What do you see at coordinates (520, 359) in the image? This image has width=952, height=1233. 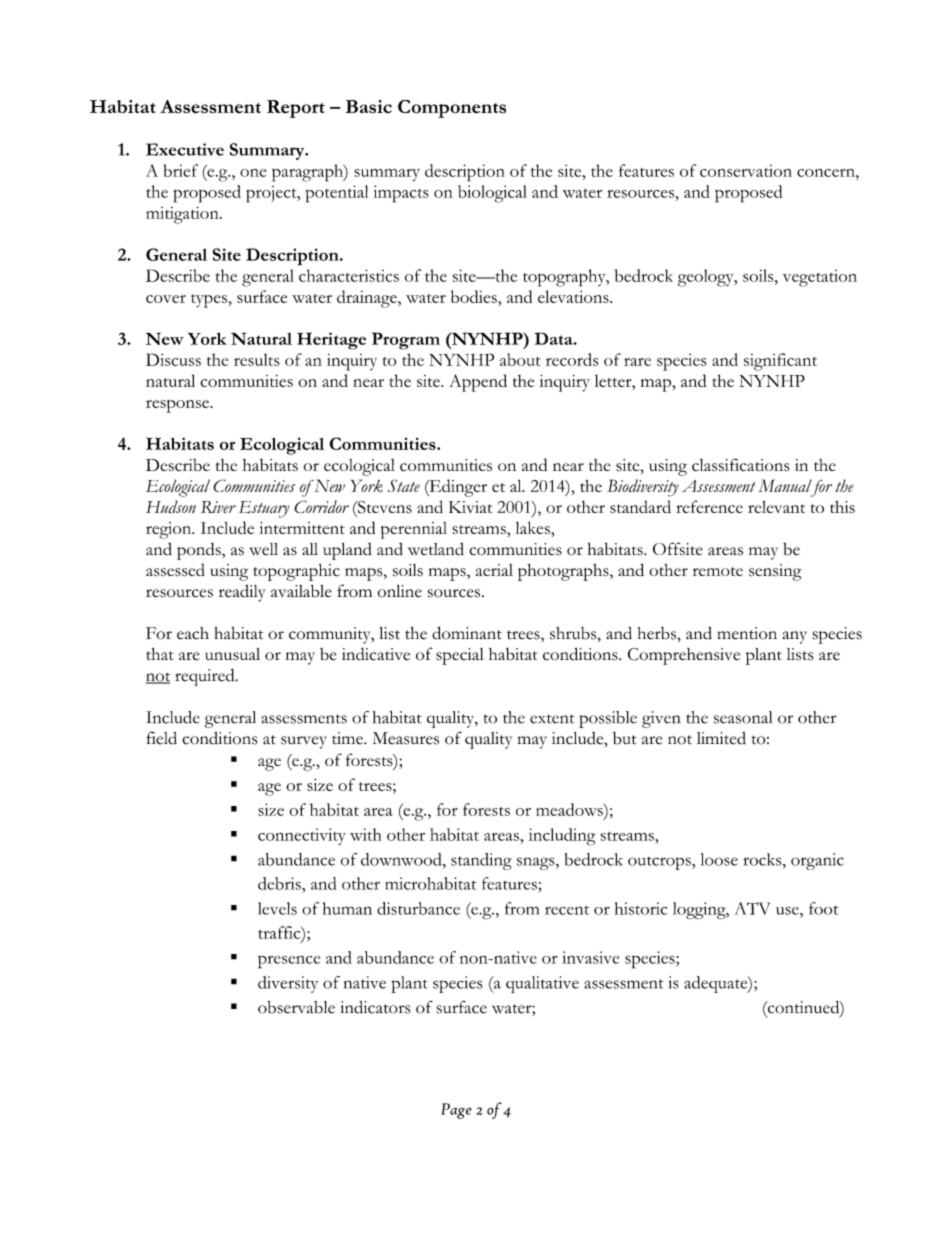 I see `about` at bounding box center [520, 359].
